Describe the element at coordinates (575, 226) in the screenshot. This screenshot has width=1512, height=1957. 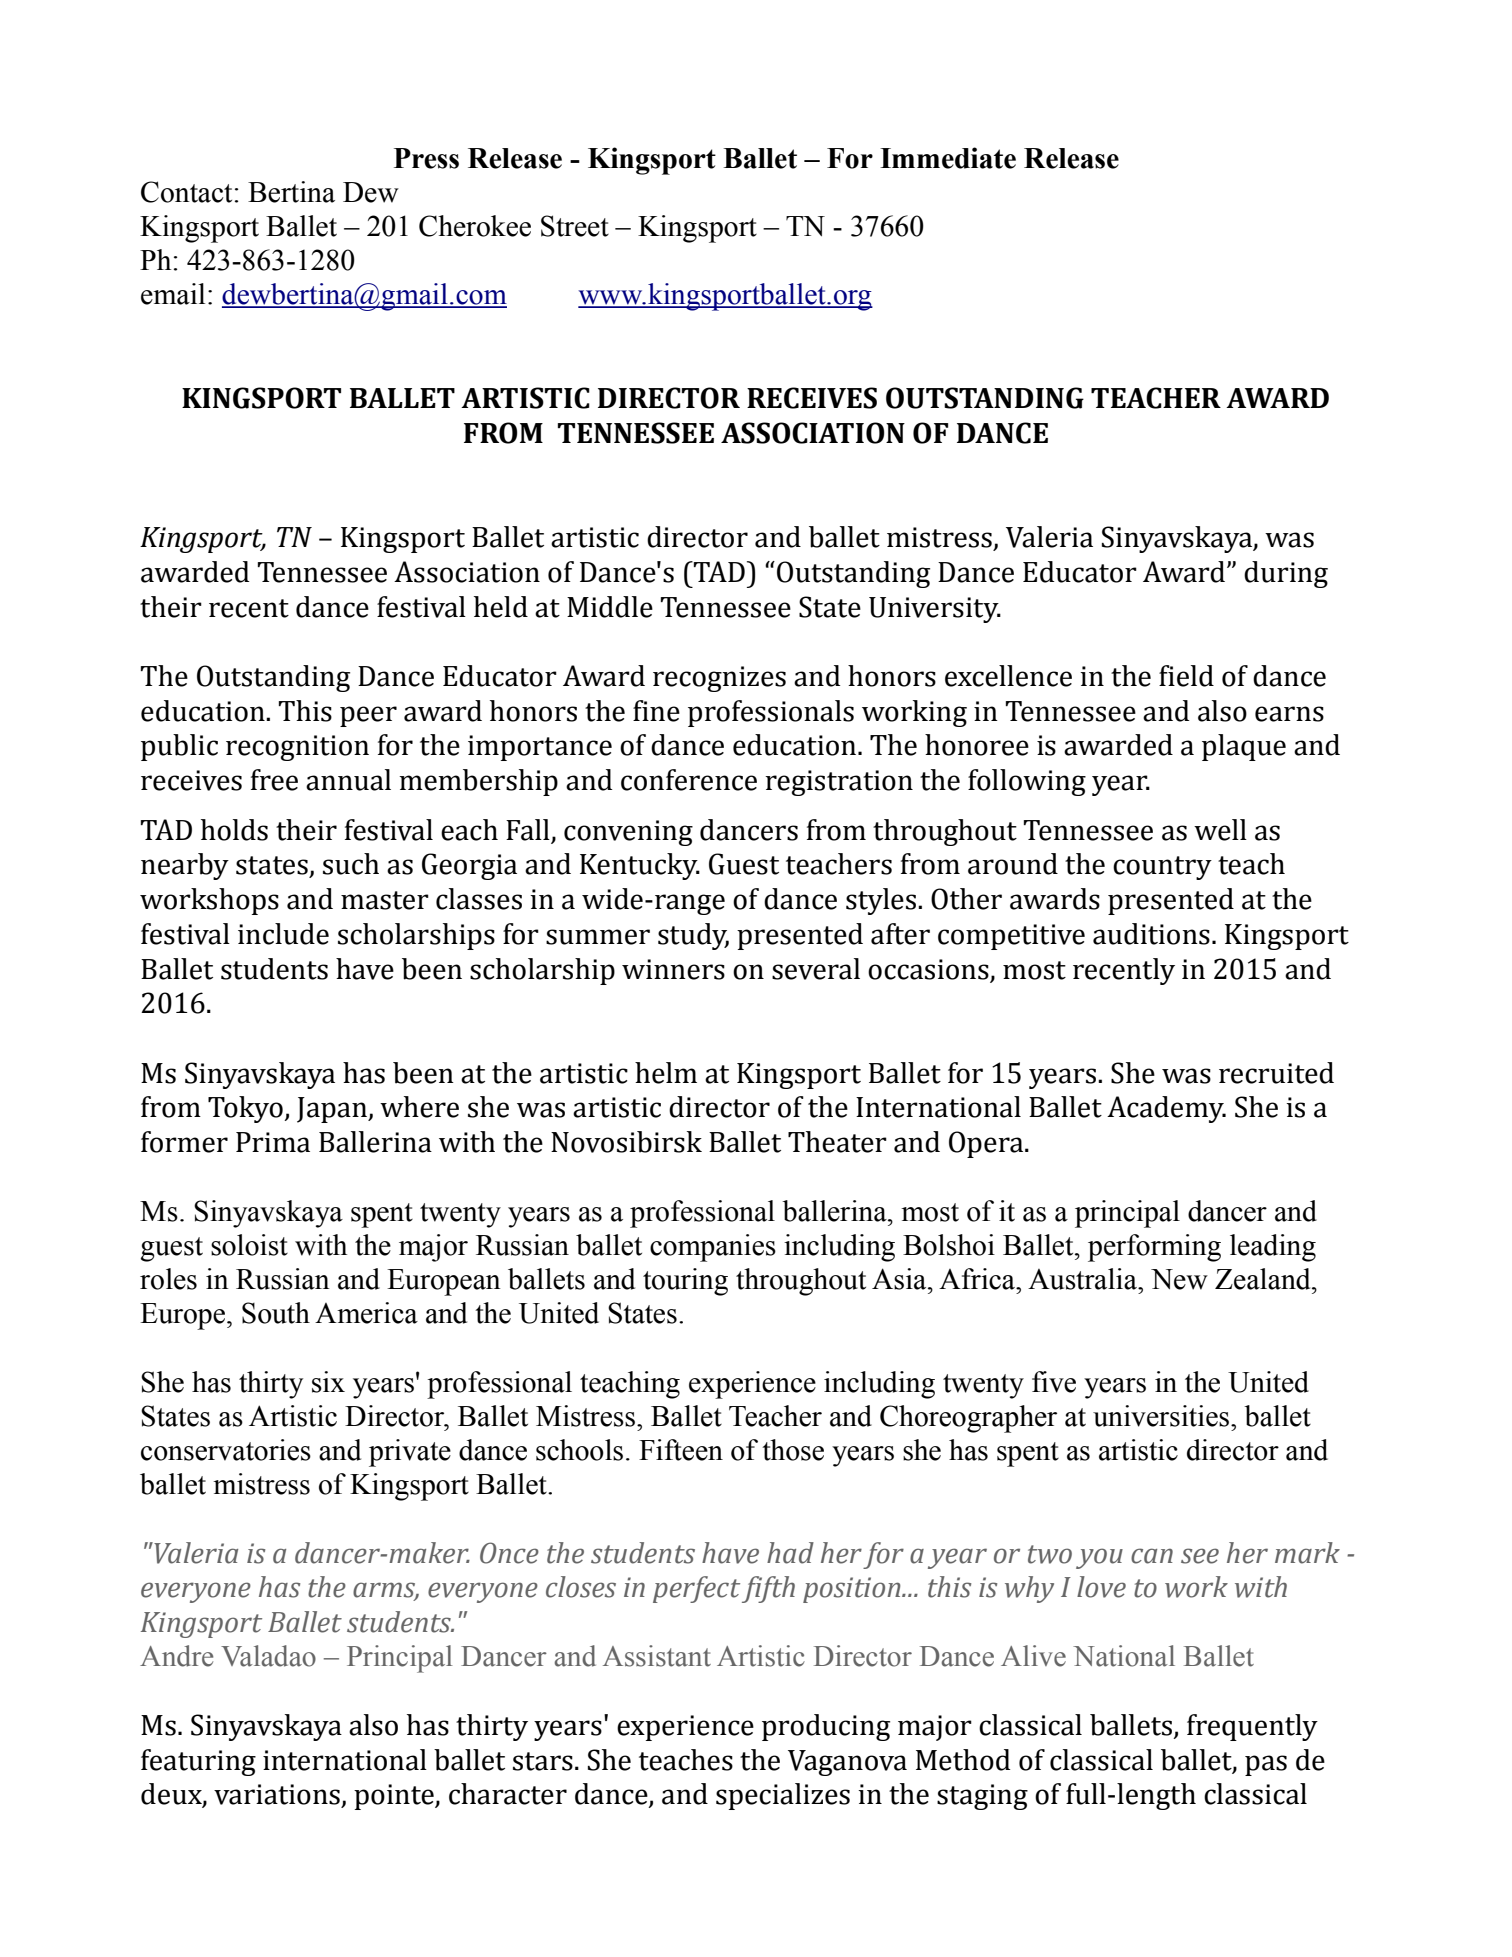
I see `Street` at that location.
